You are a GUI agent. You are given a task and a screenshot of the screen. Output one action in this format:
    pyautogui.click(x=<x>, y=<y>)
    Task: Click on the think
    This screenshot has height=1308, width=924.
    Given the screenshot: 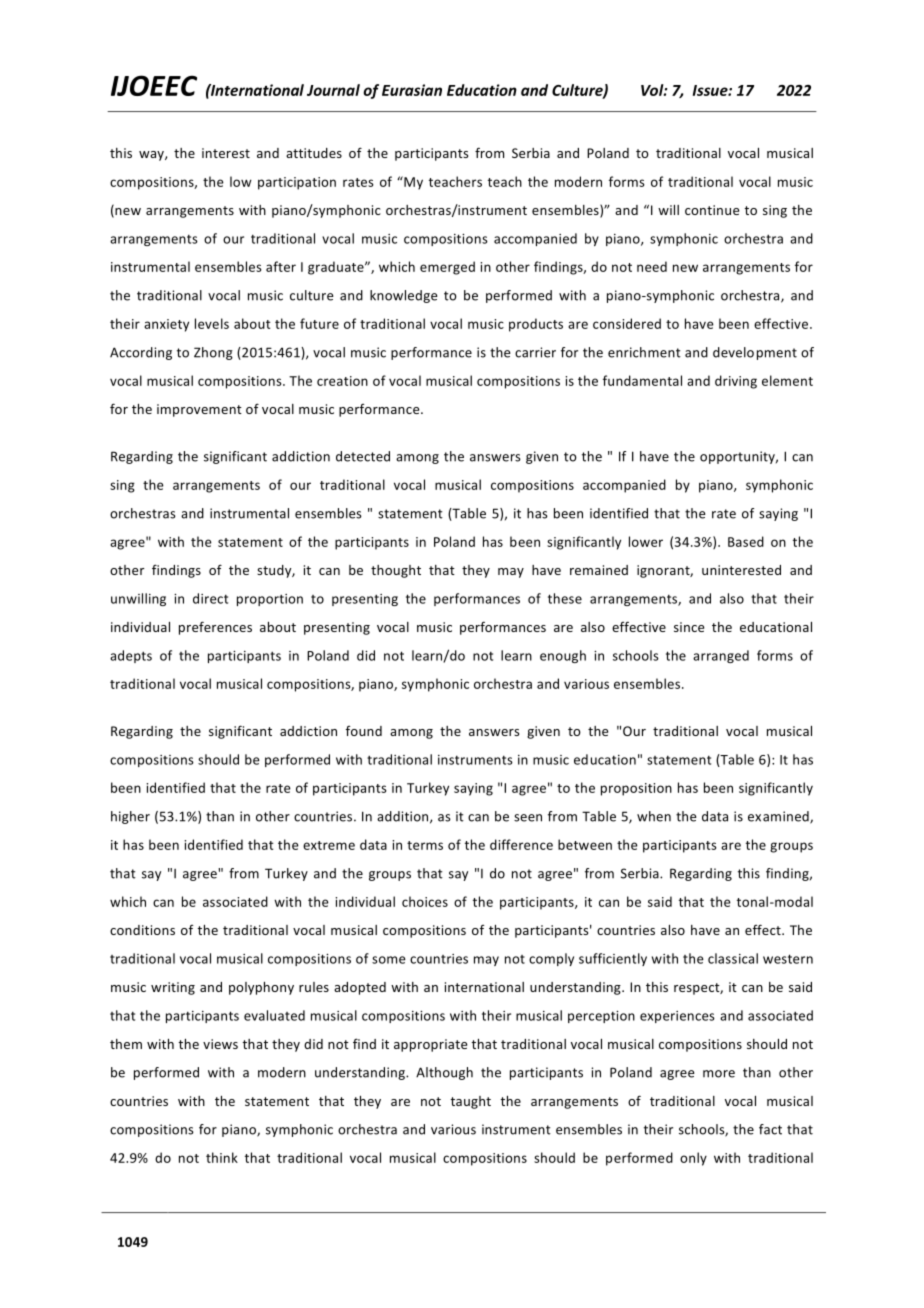 What is the action you would take?
    pyautogui.click(x=222, y=1157)
